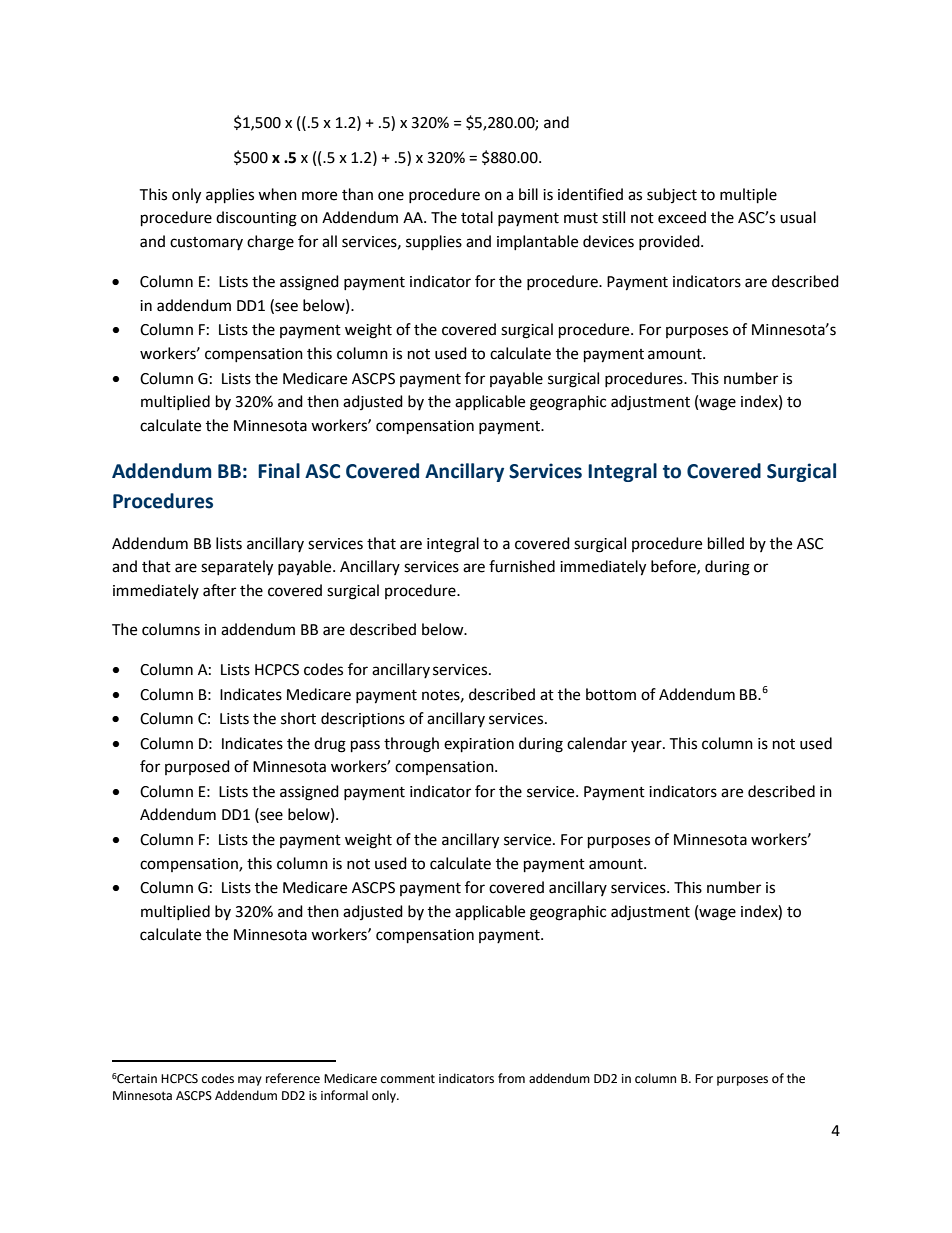  What do you see at coordinates (250, 1081) in the screenshot?
I see `may` at bounding box center [250, 1081].
